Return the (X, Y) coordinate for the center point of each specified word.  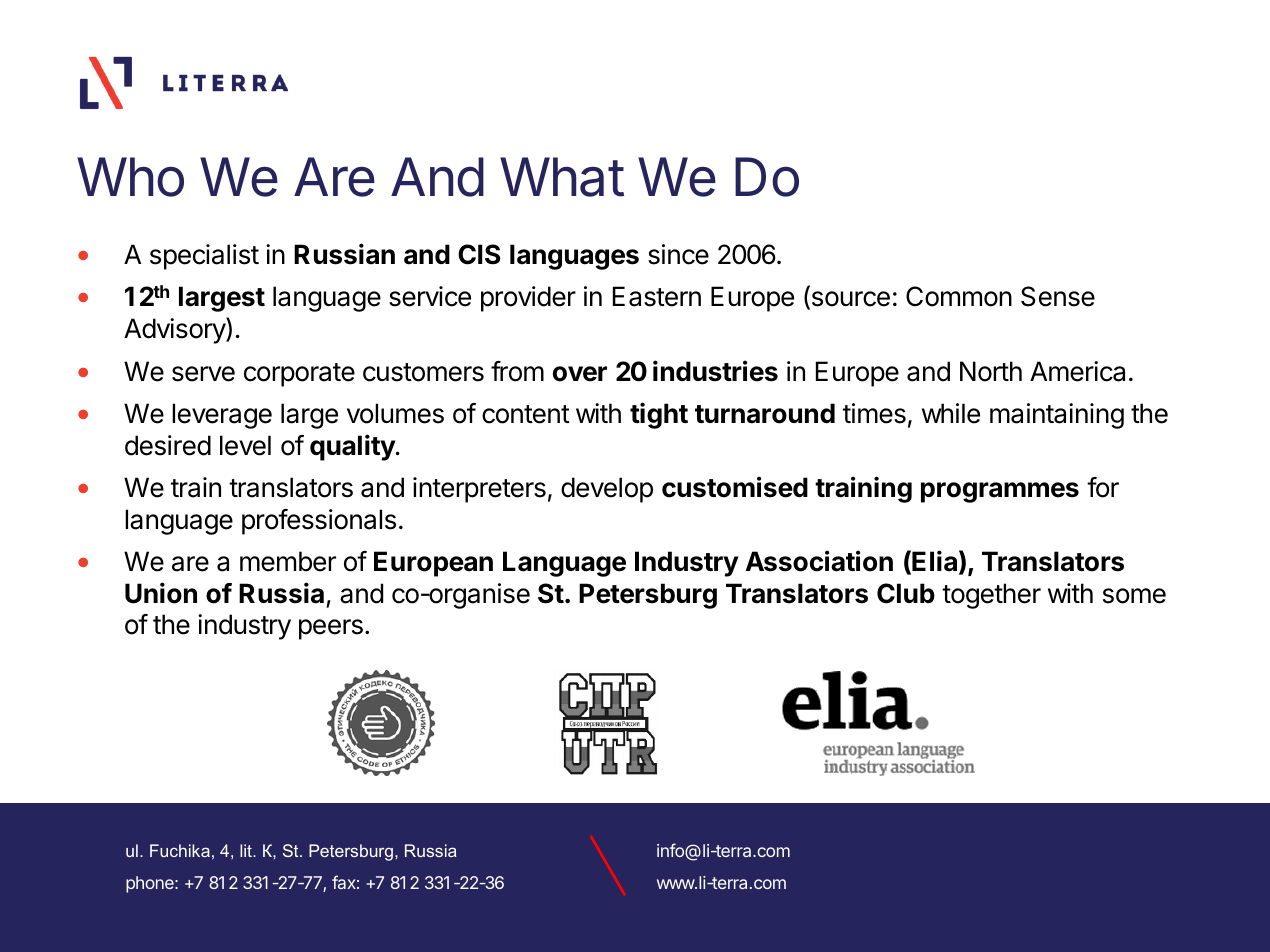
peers (331, 629)
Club (906, 593)
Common (959, 296)
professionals (319, 522)
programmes (1000, 492)
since (678, 254)
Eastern (657, 296)
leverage (222, 416)
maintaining (1057, 416)
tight (659, 415)
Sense (1058, 296)
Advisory (175, 330)
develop (607, 490)
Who (130, 177)
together (991, 596)
